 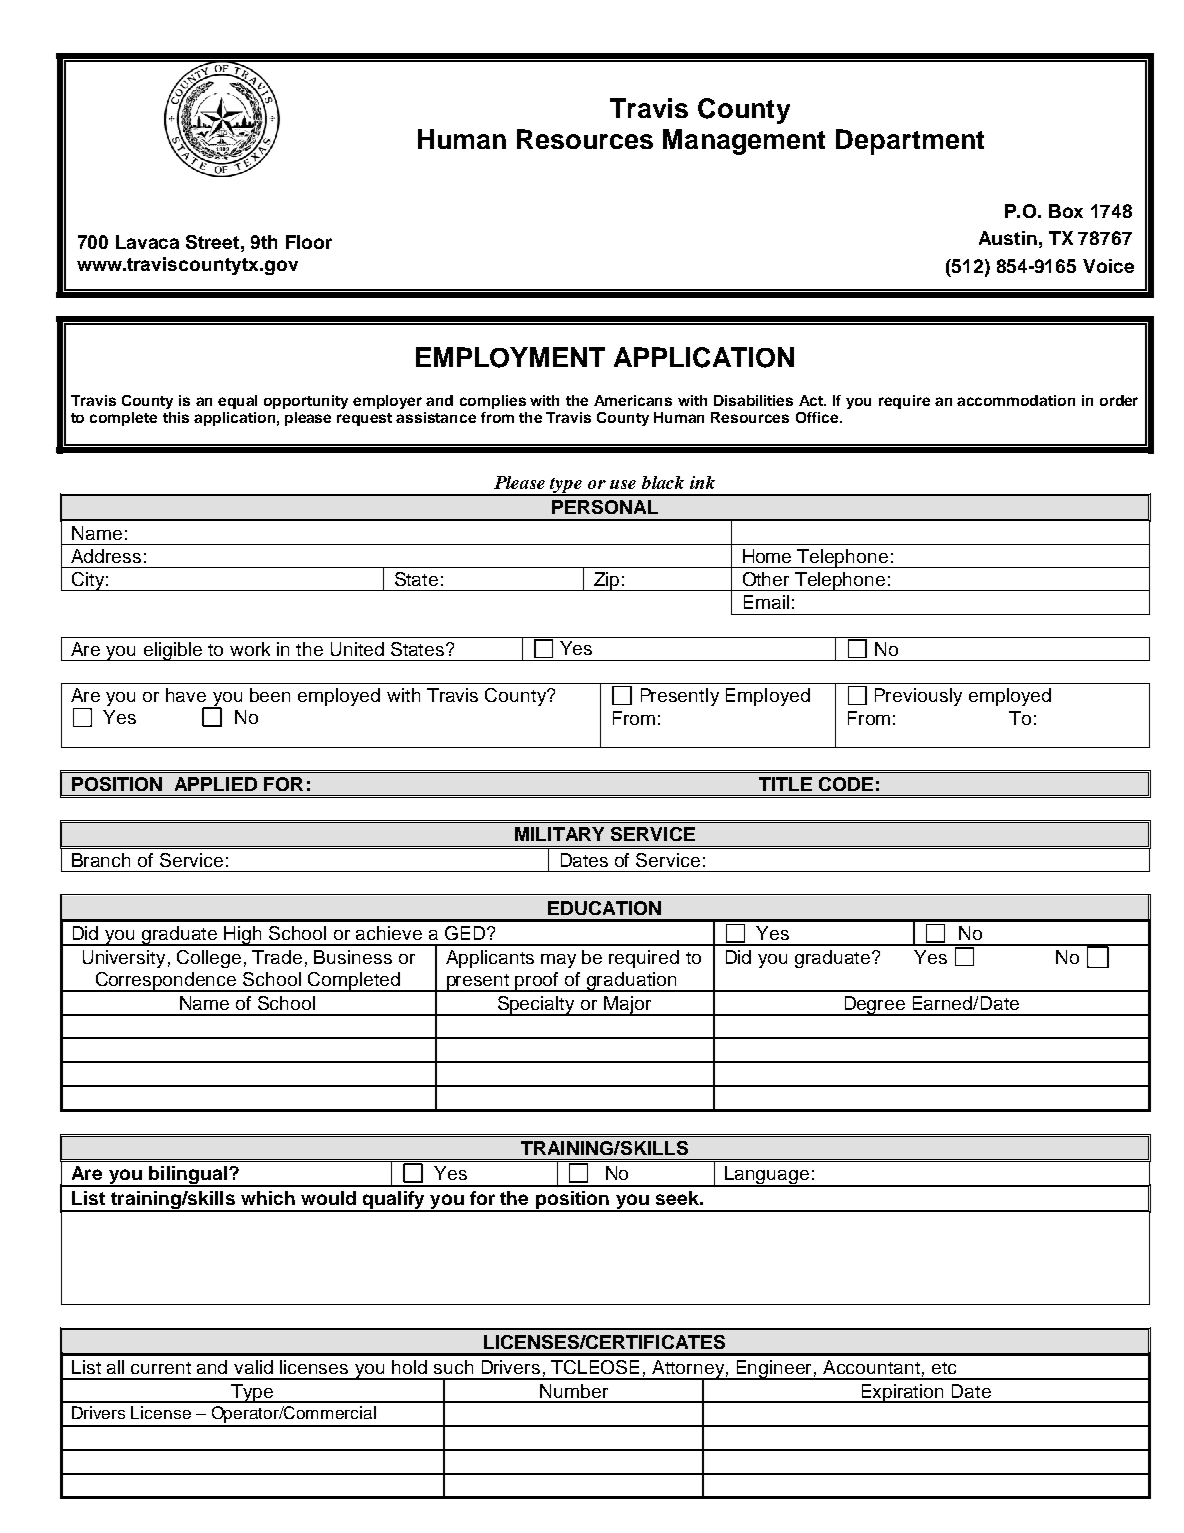 I want to click on accommodation, so click(x=1016, y=400).
